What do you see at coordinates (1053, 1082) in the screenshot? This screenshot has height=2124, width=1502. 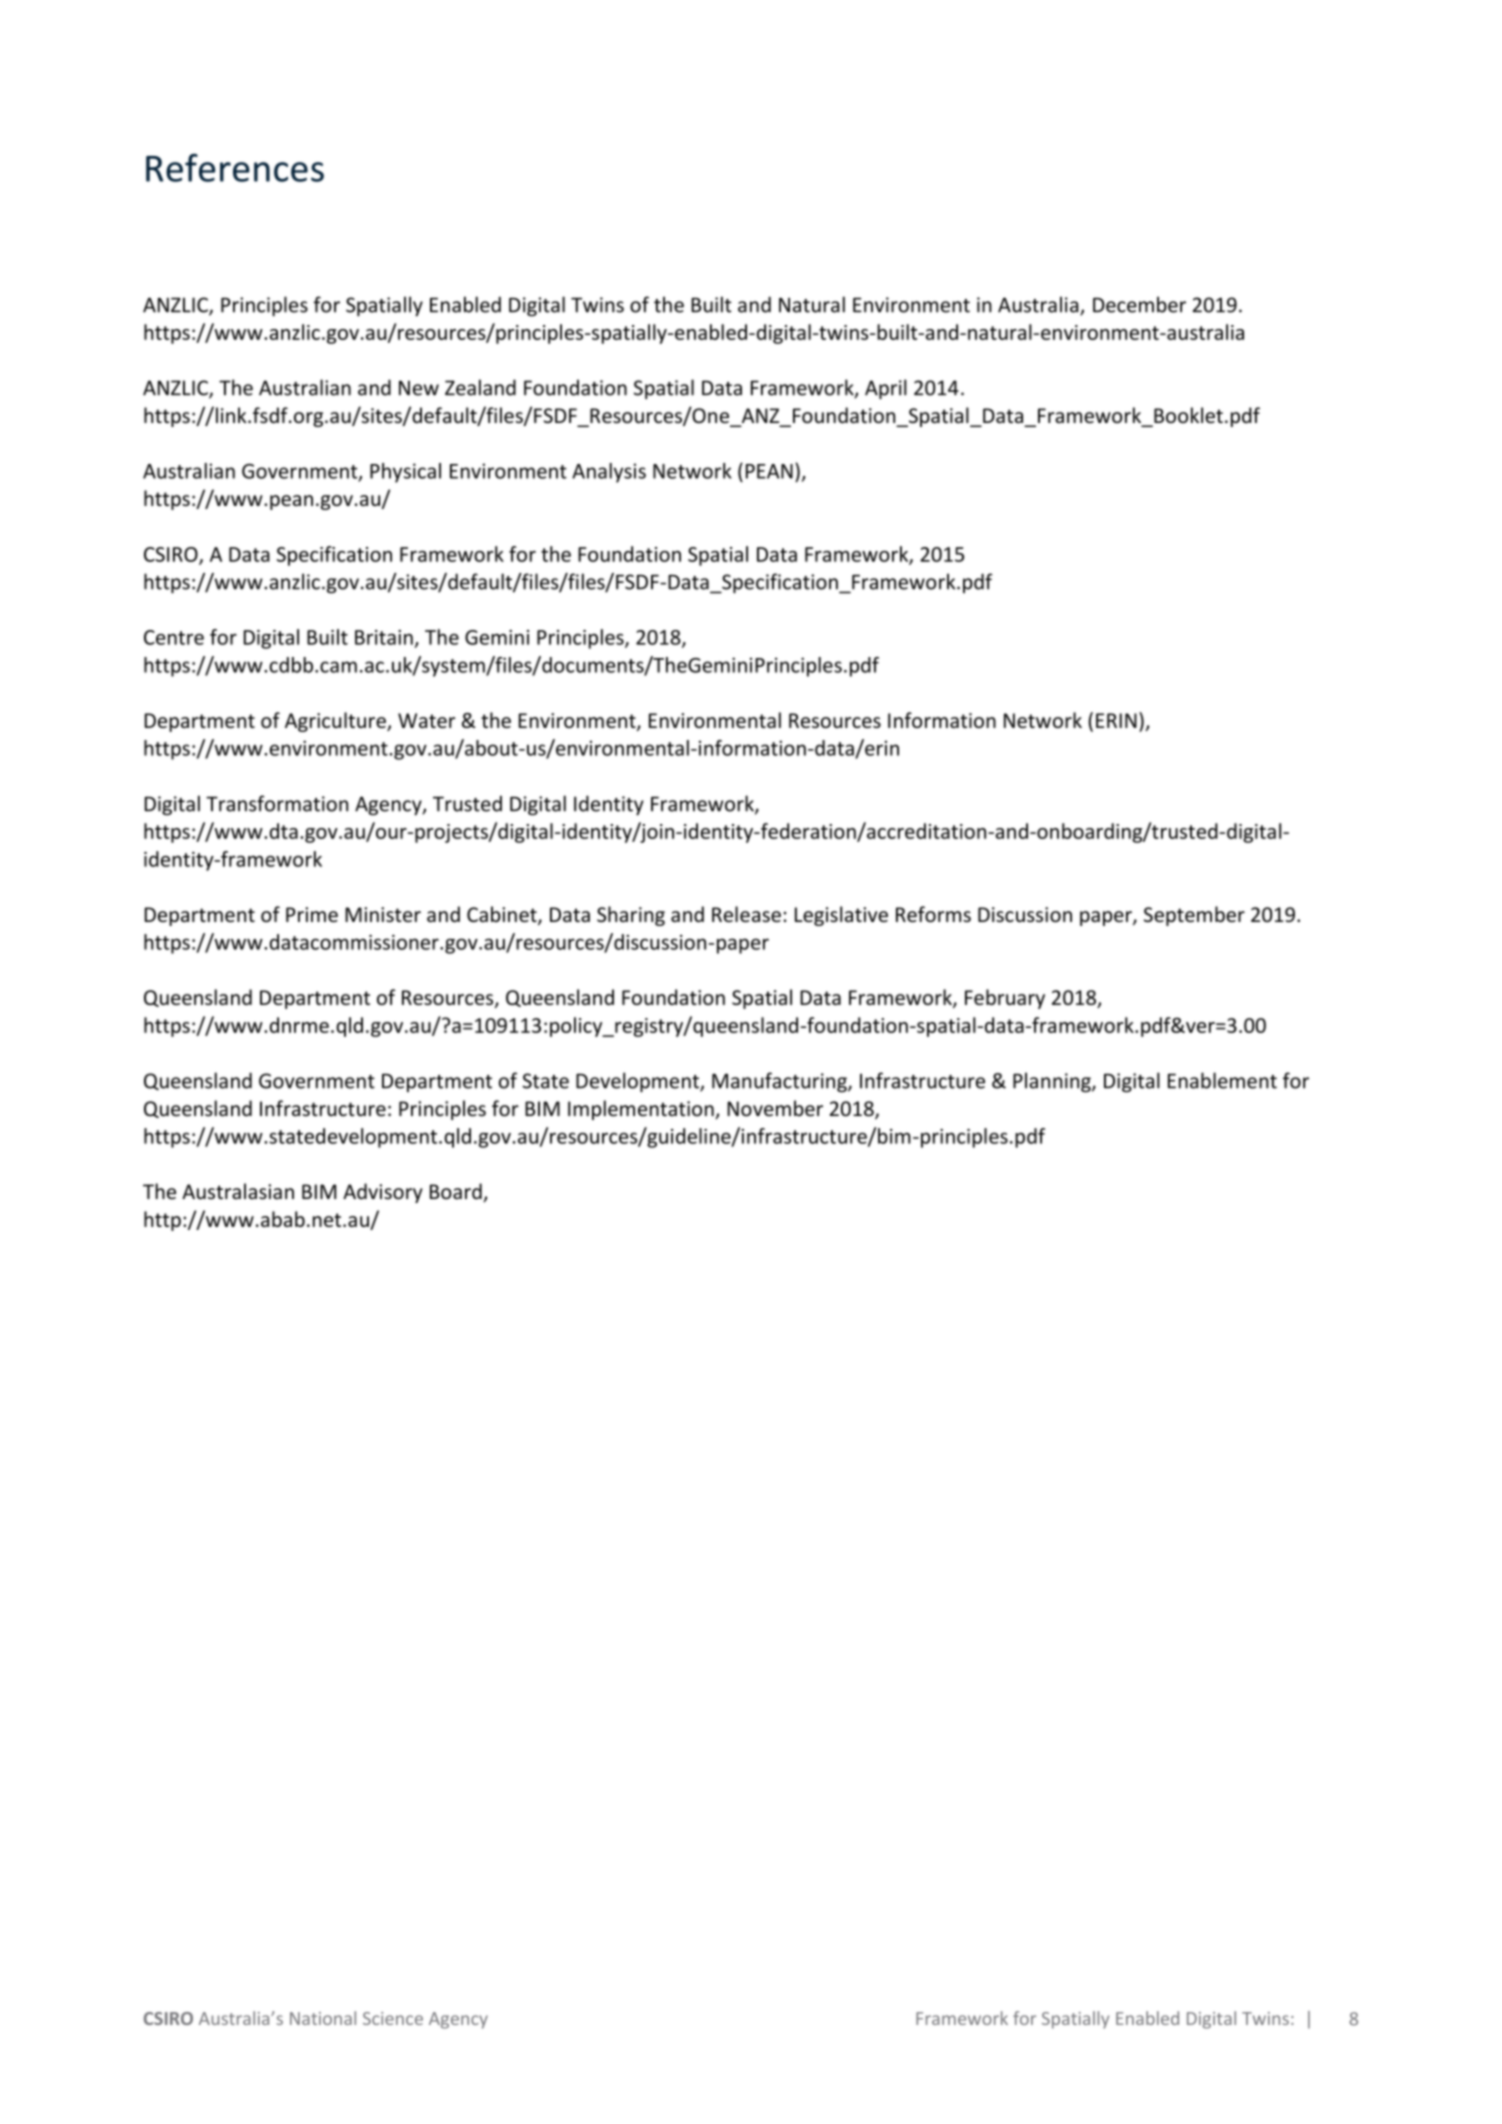 I see `Planning` at bounding box center [1053, 1082].
